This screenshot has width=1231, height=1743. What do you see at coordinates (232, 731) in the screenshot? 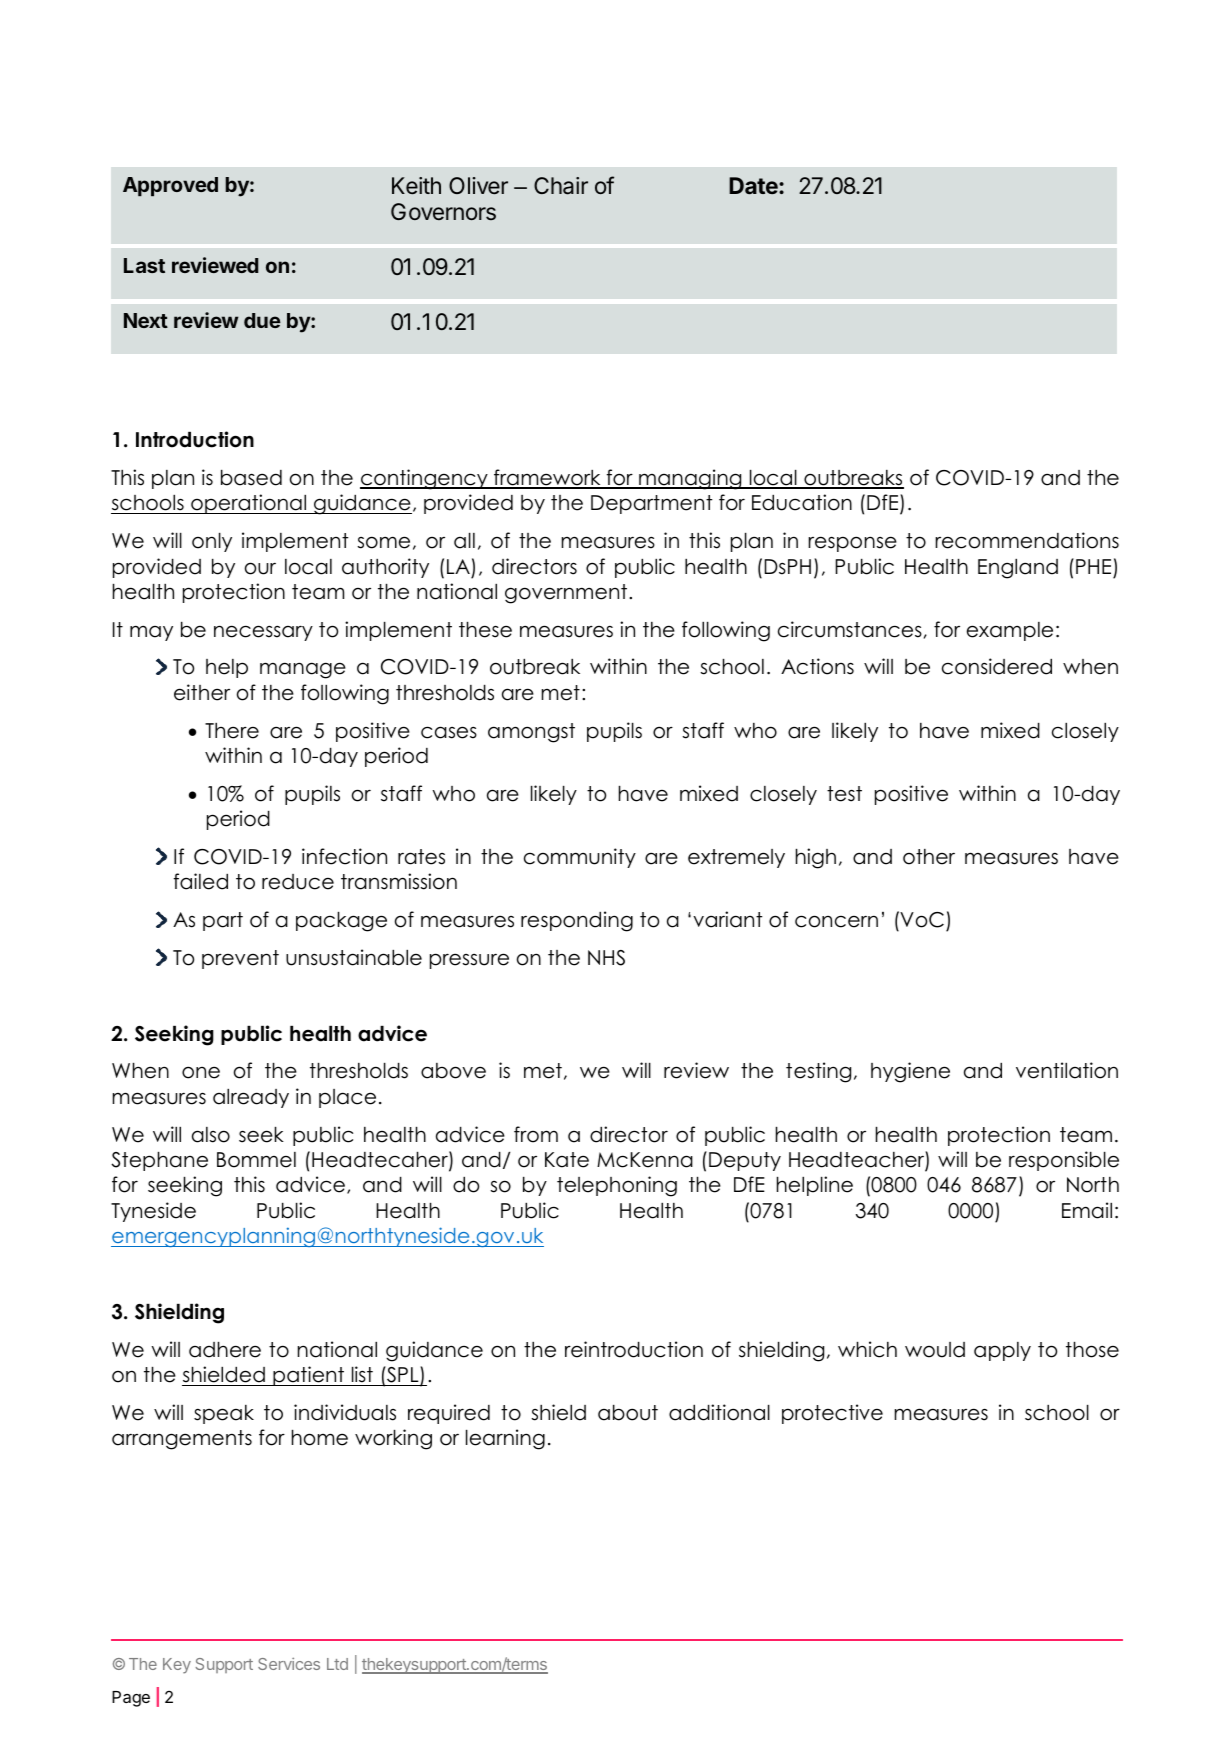
I see `There` at bounding box center [232, 731].
